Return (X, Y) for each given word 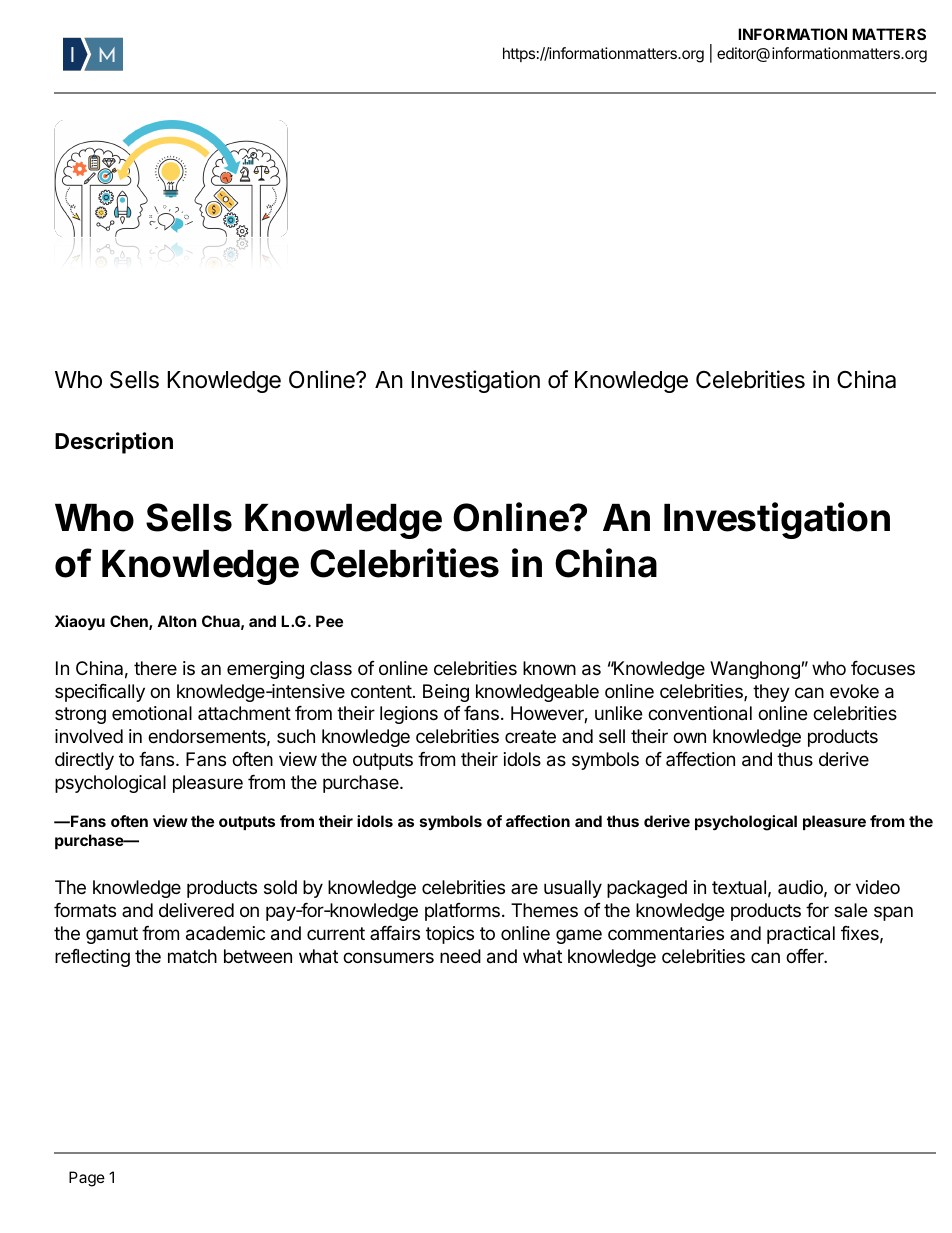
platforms (462, 912)
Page (87, 1179)
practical (801, 935)
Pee (329, 621)
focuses (883, 668)
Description (114, 443)
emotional (152, 713)
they (771, 693)
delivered (196, 910)
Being (446, 693)
